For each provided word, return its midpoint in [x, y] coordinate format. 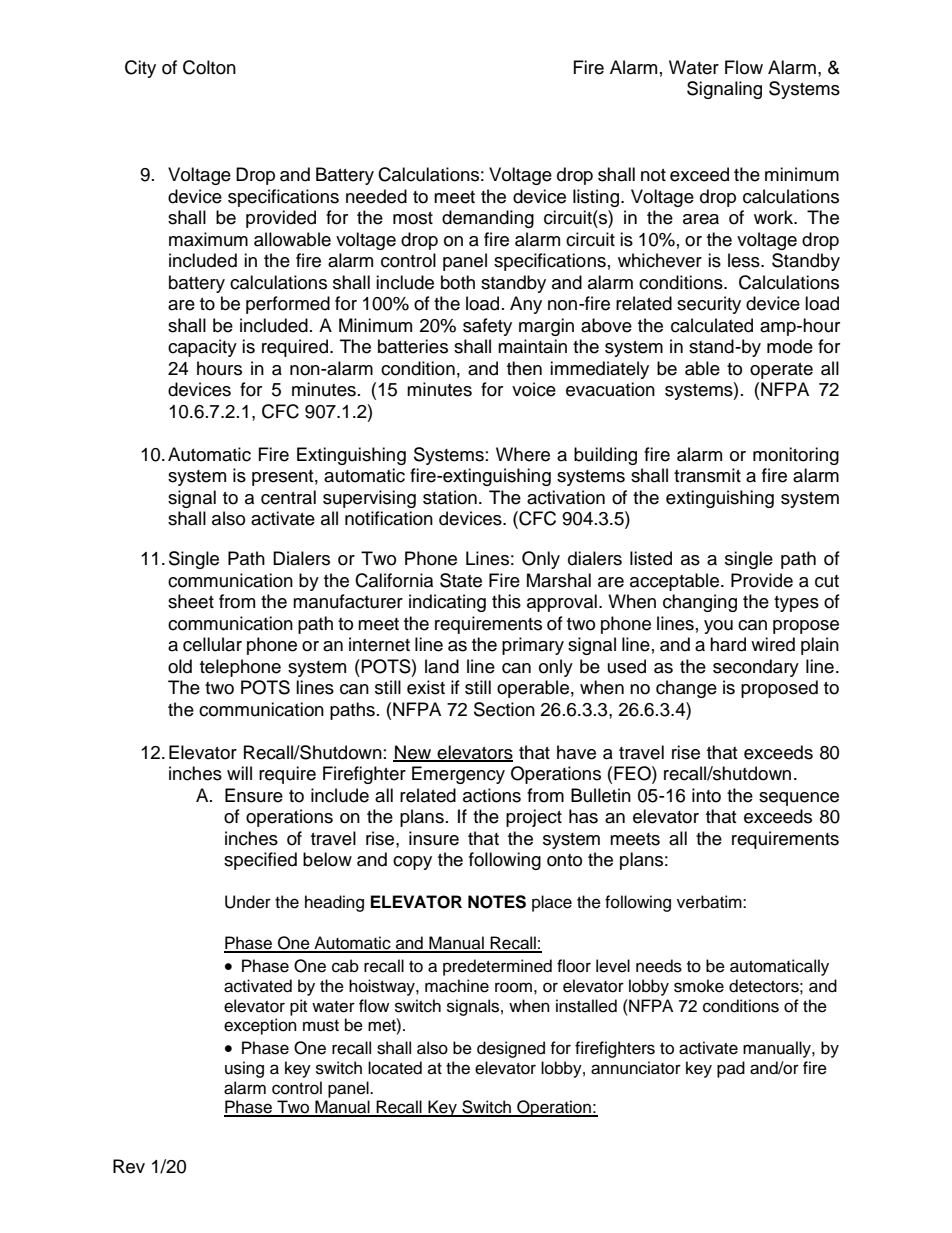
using [244, 1069]
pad [731, 1069]
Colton [209, 67]
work [775, 217]
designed [511, 1049]
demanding [488, 219]
